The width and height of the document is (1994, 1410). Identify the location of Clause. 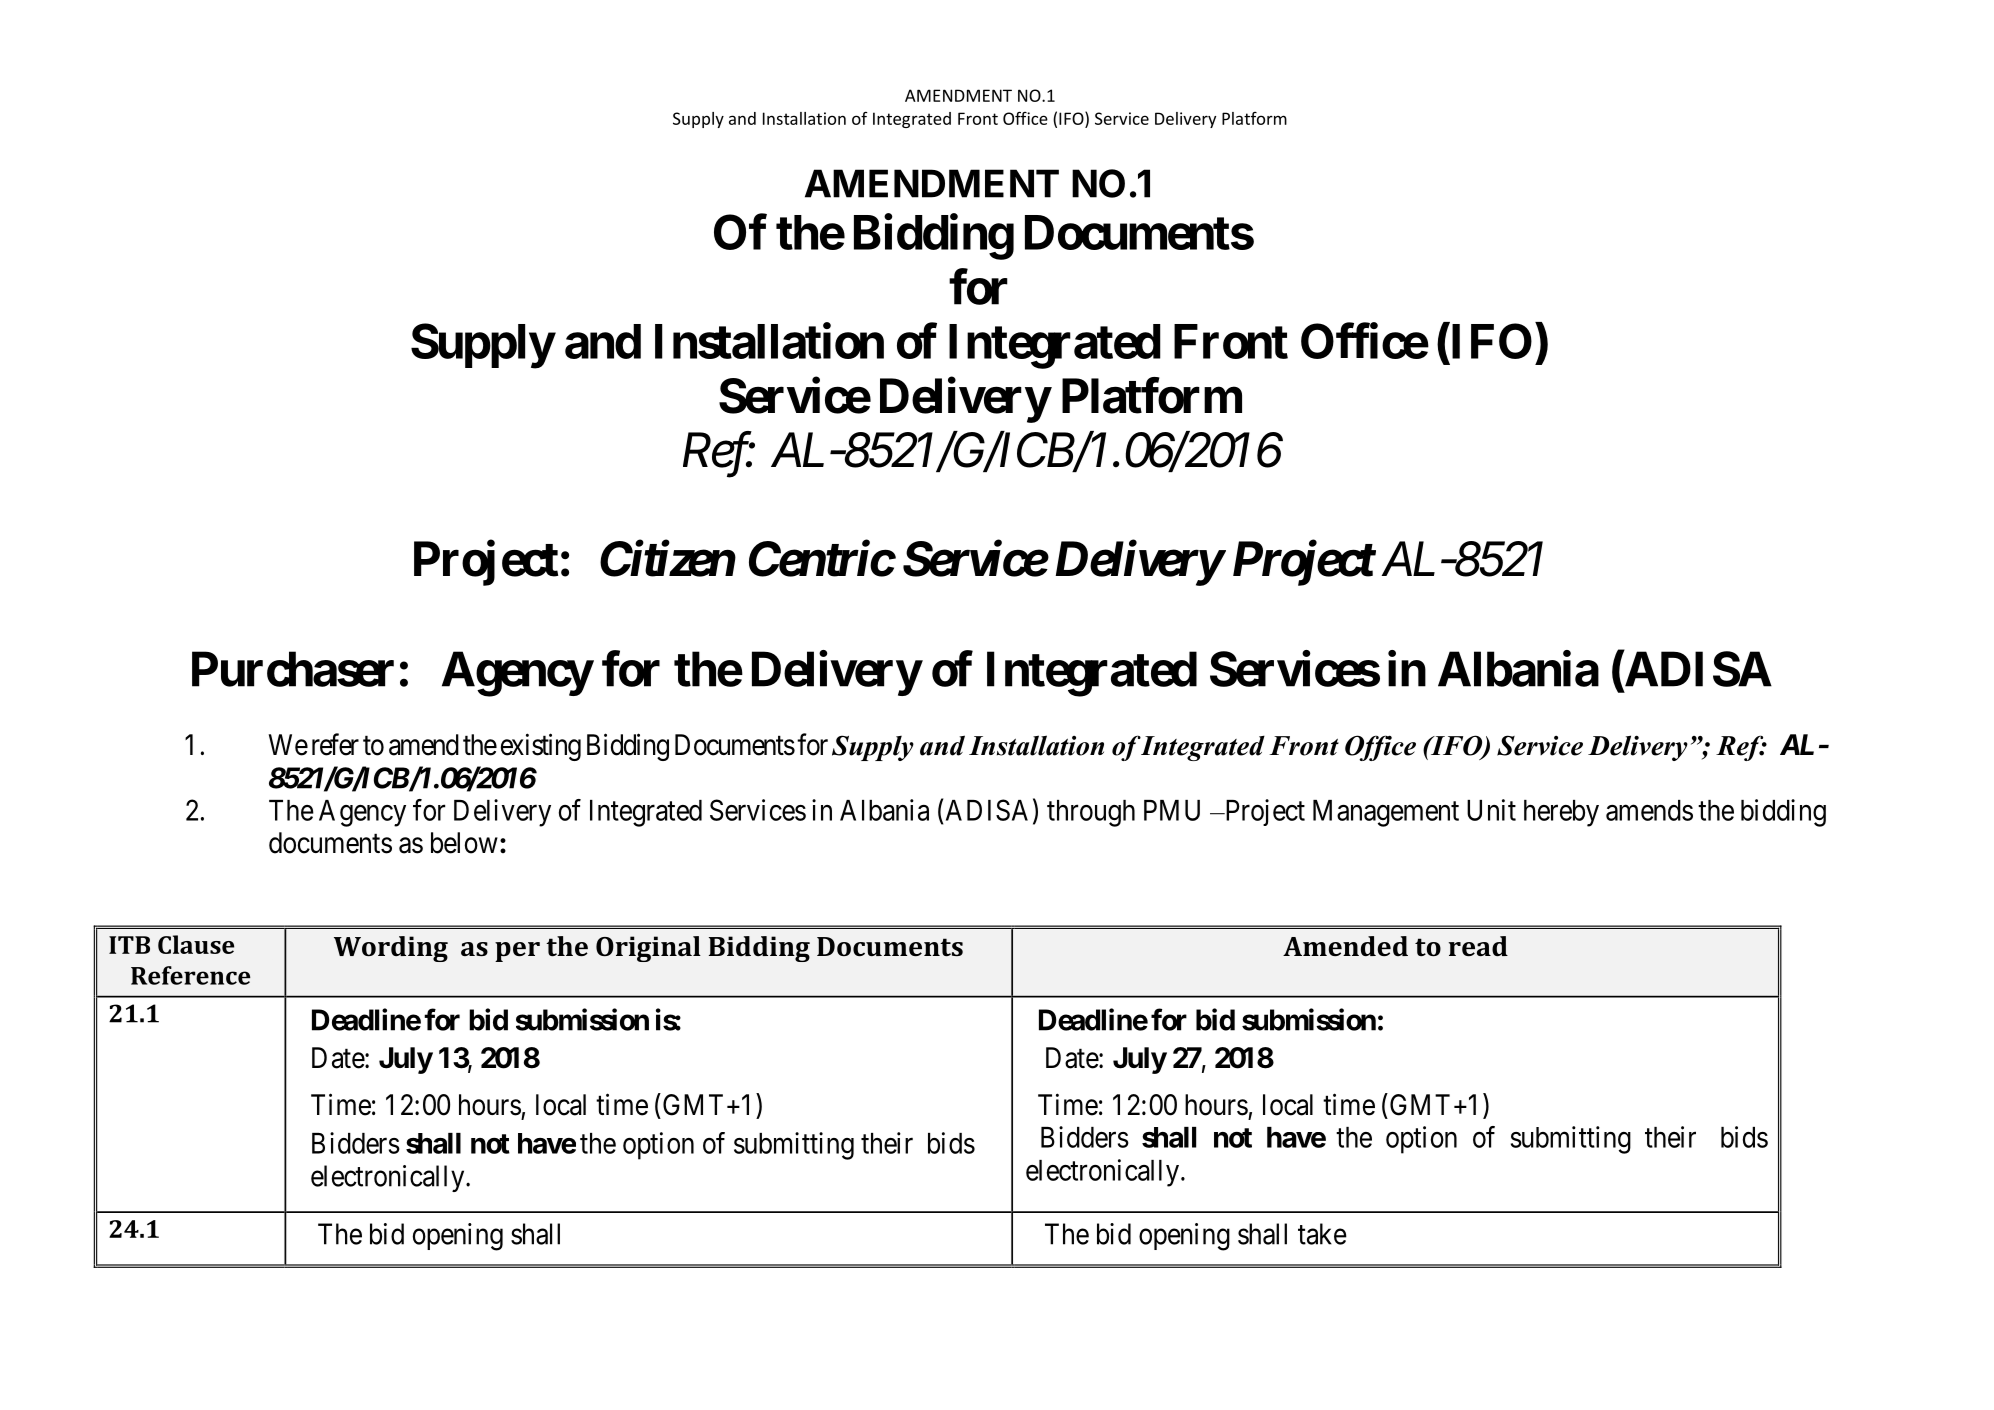
(196, 944).
